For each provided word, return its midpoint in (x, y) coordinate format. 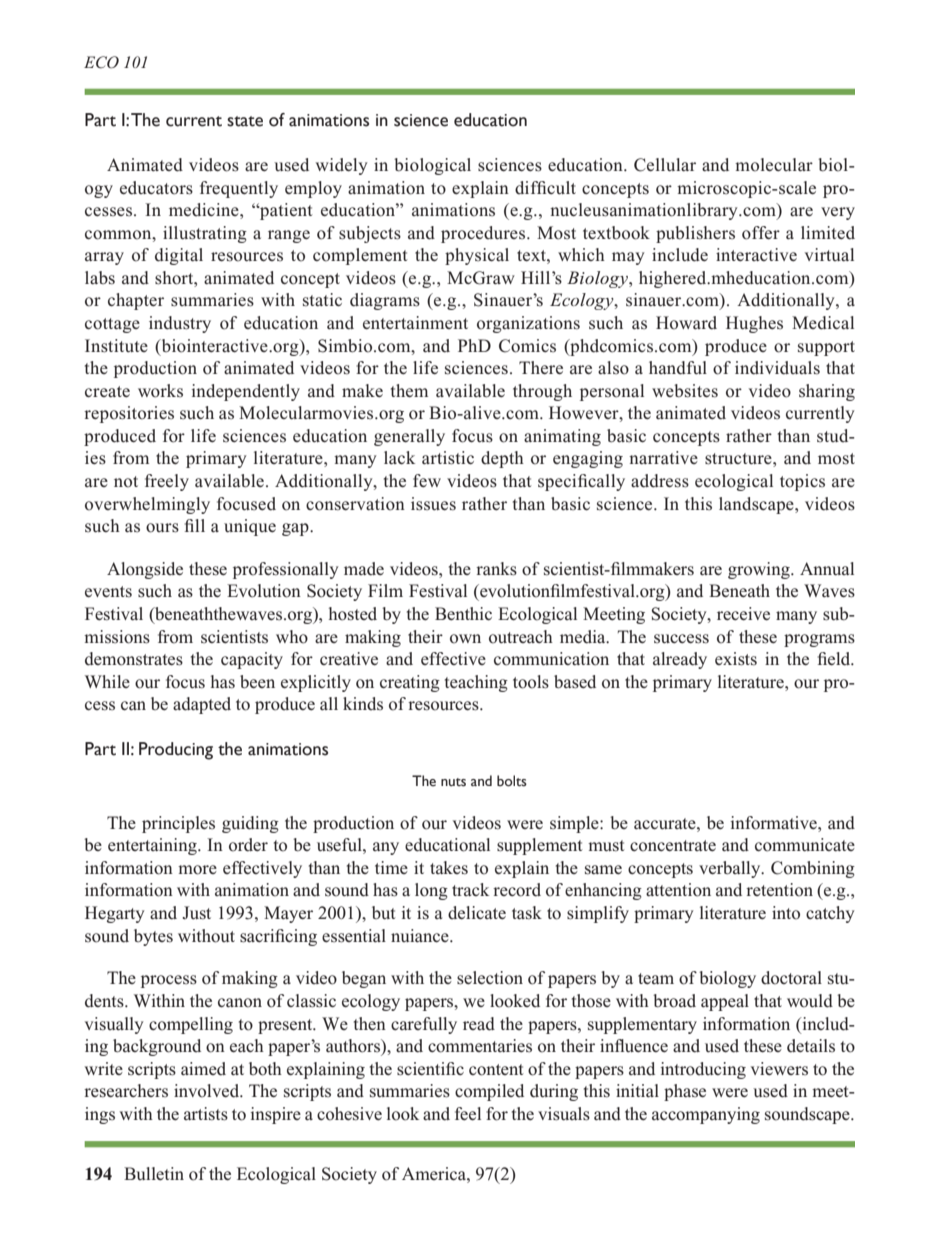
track (470, 889)
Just (196, 913)
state (245, 121)
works (160, 391)
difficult (545, 188)
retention (779, 890)
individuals (777, 368)
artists (206, 1114)
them (409, 391)
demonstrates (134, 659)
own (465, 639)
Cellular (665, 165)
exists (736, 659)
